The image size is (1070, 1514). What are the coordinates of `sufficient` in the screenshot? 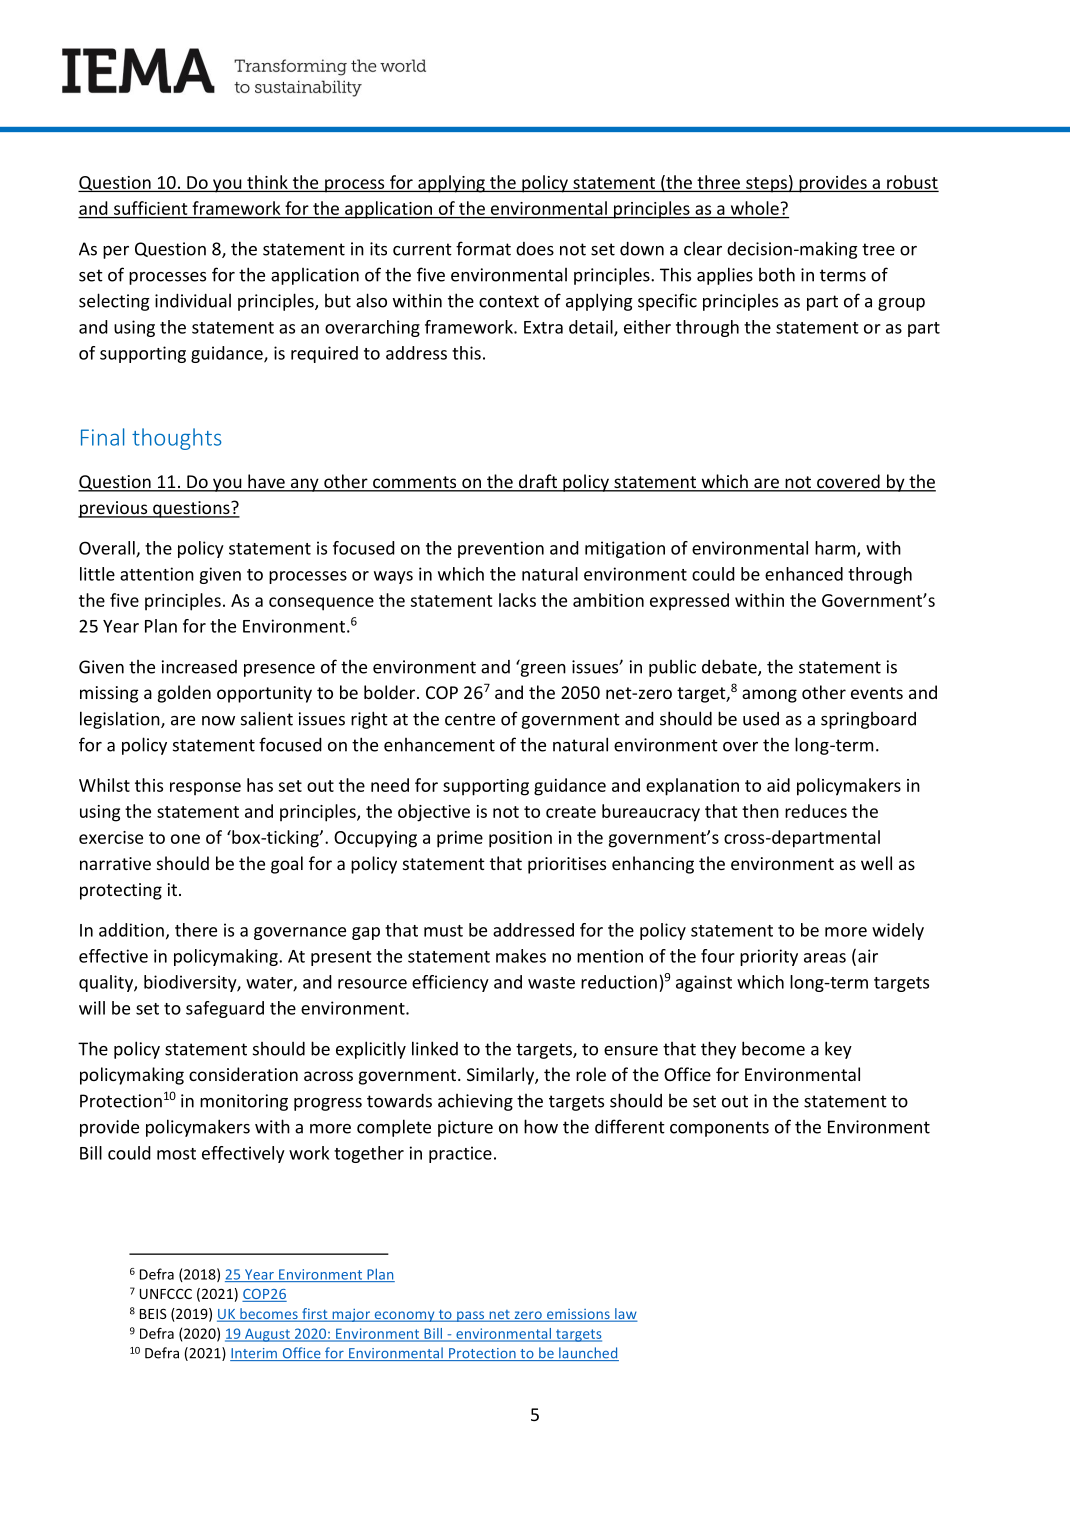 It's located at (150, 208).
